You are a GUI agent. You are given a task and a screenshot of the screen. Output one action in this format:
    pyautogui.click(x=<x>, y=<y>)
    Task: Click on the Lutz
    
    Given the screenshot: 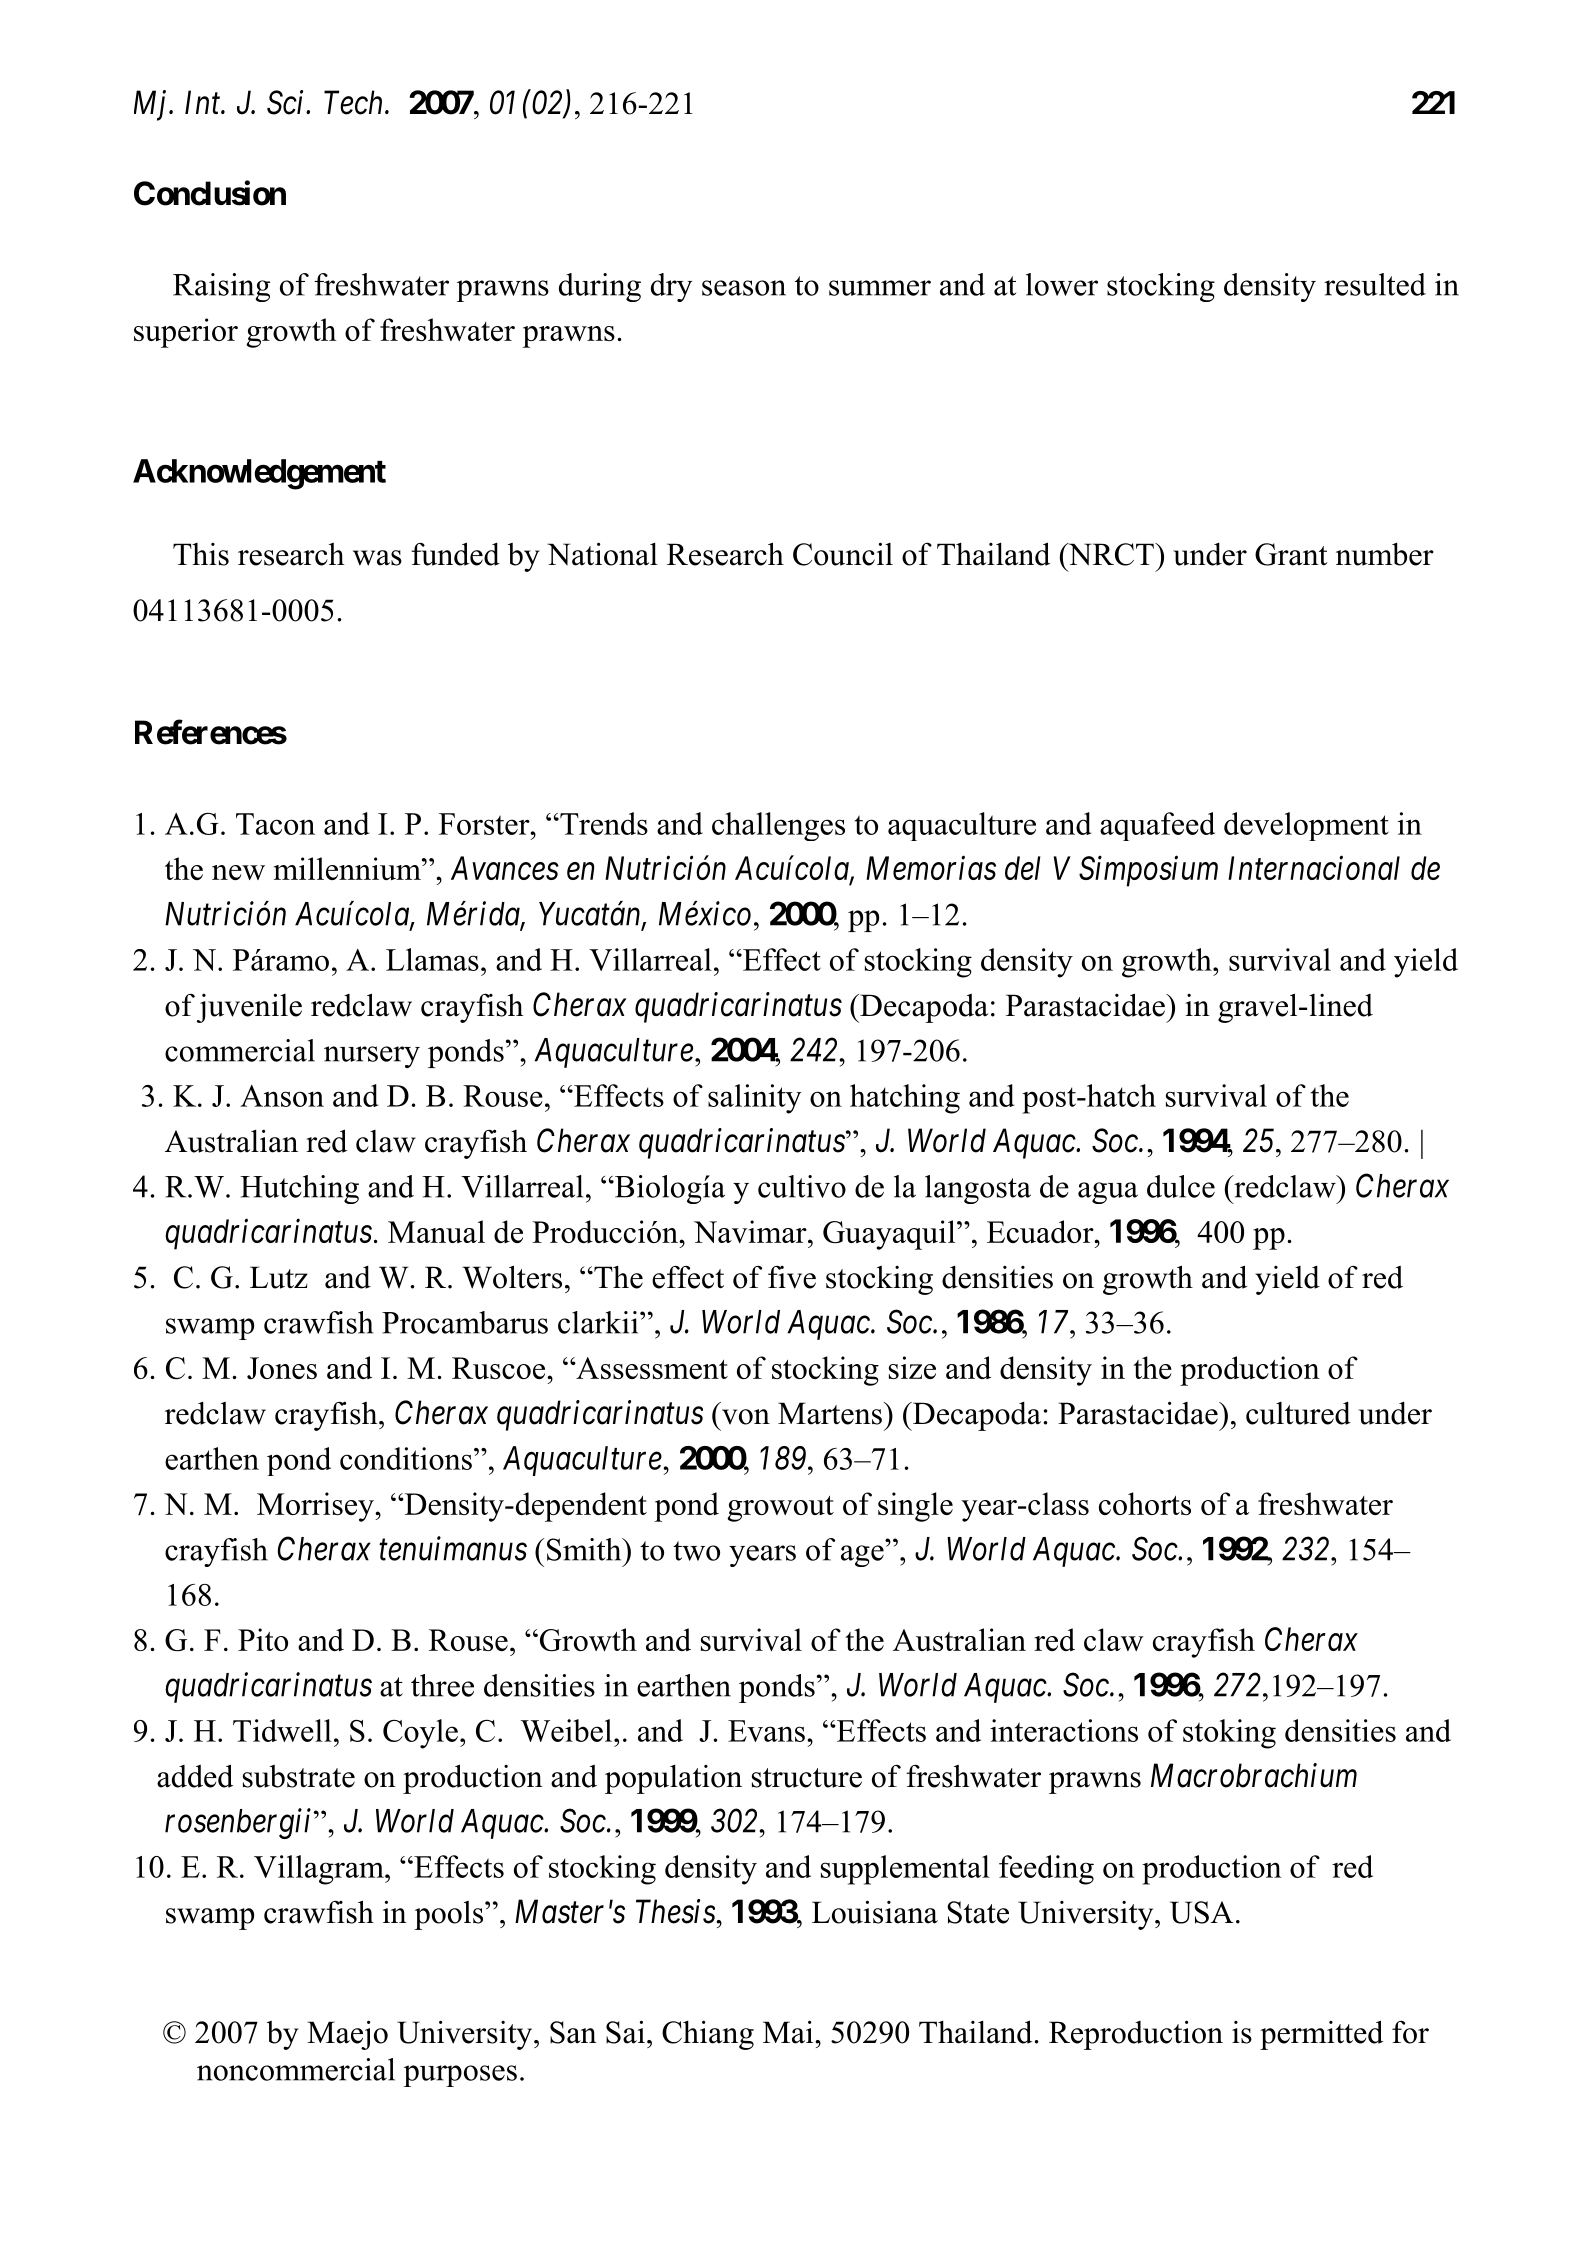 What is the action you would take?
    pyautogui.click(x=279, y=1277)
